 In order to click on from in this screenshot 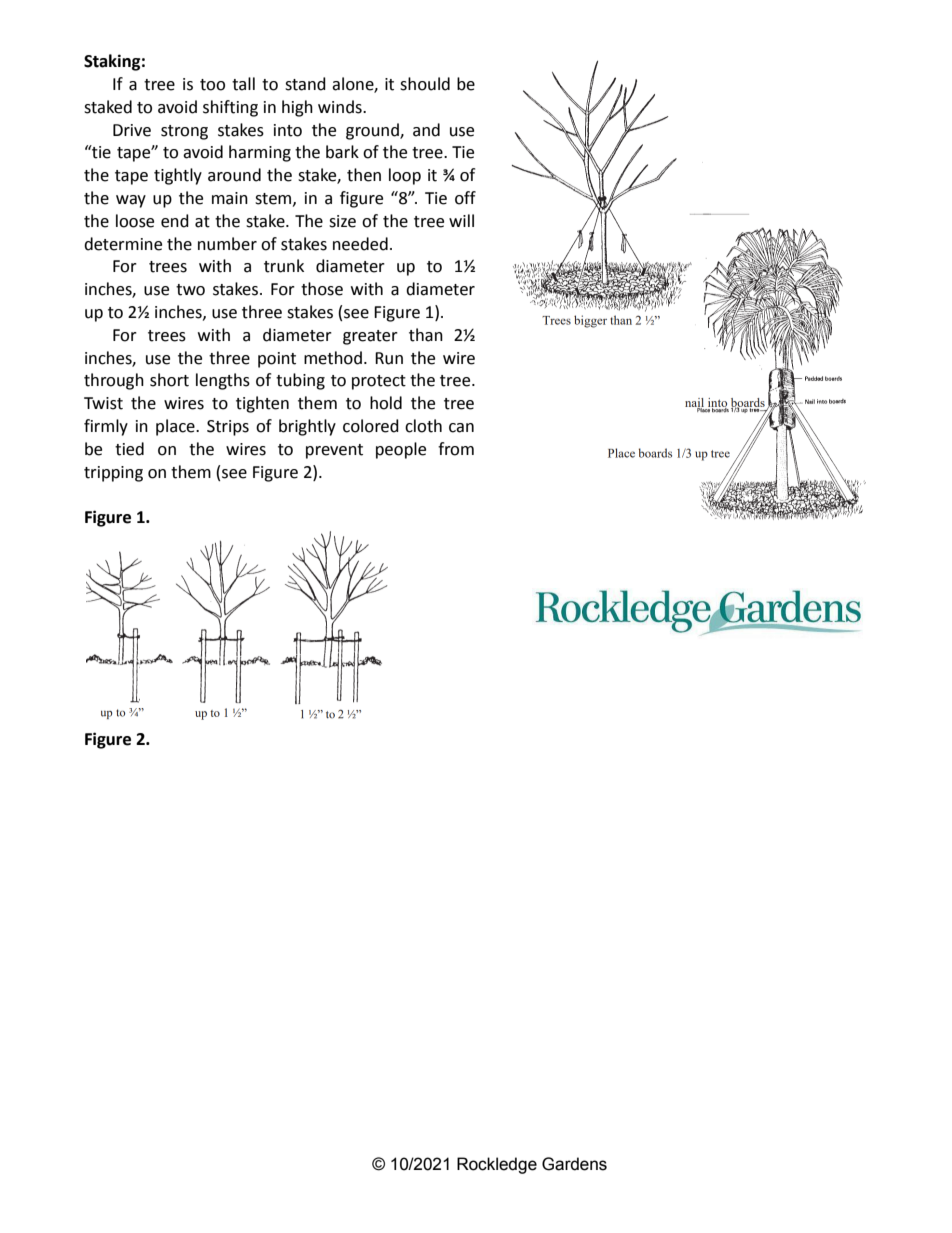, I will do `click(456, 449)`.
